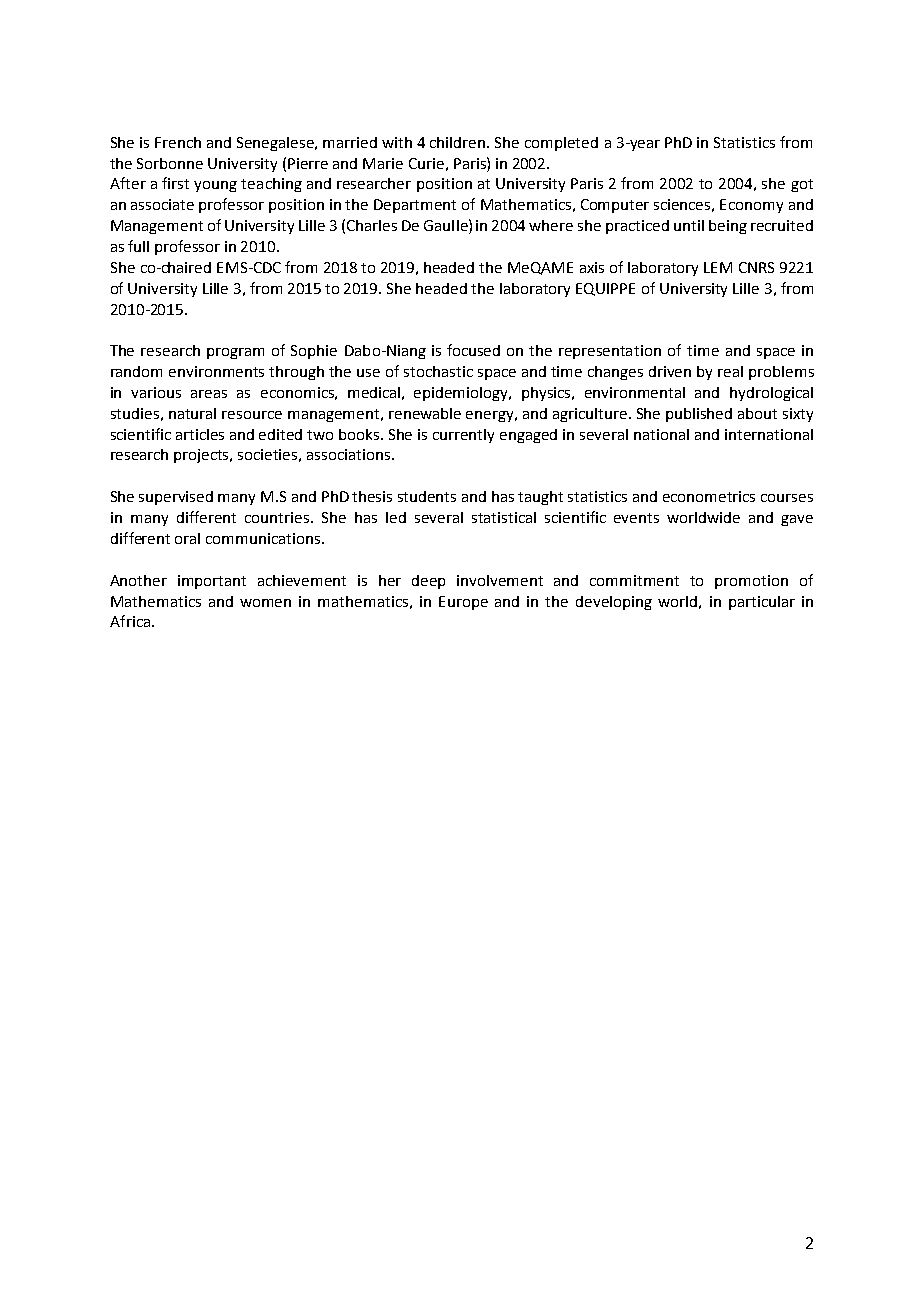  I want to click on environments, so click(216, 371).
